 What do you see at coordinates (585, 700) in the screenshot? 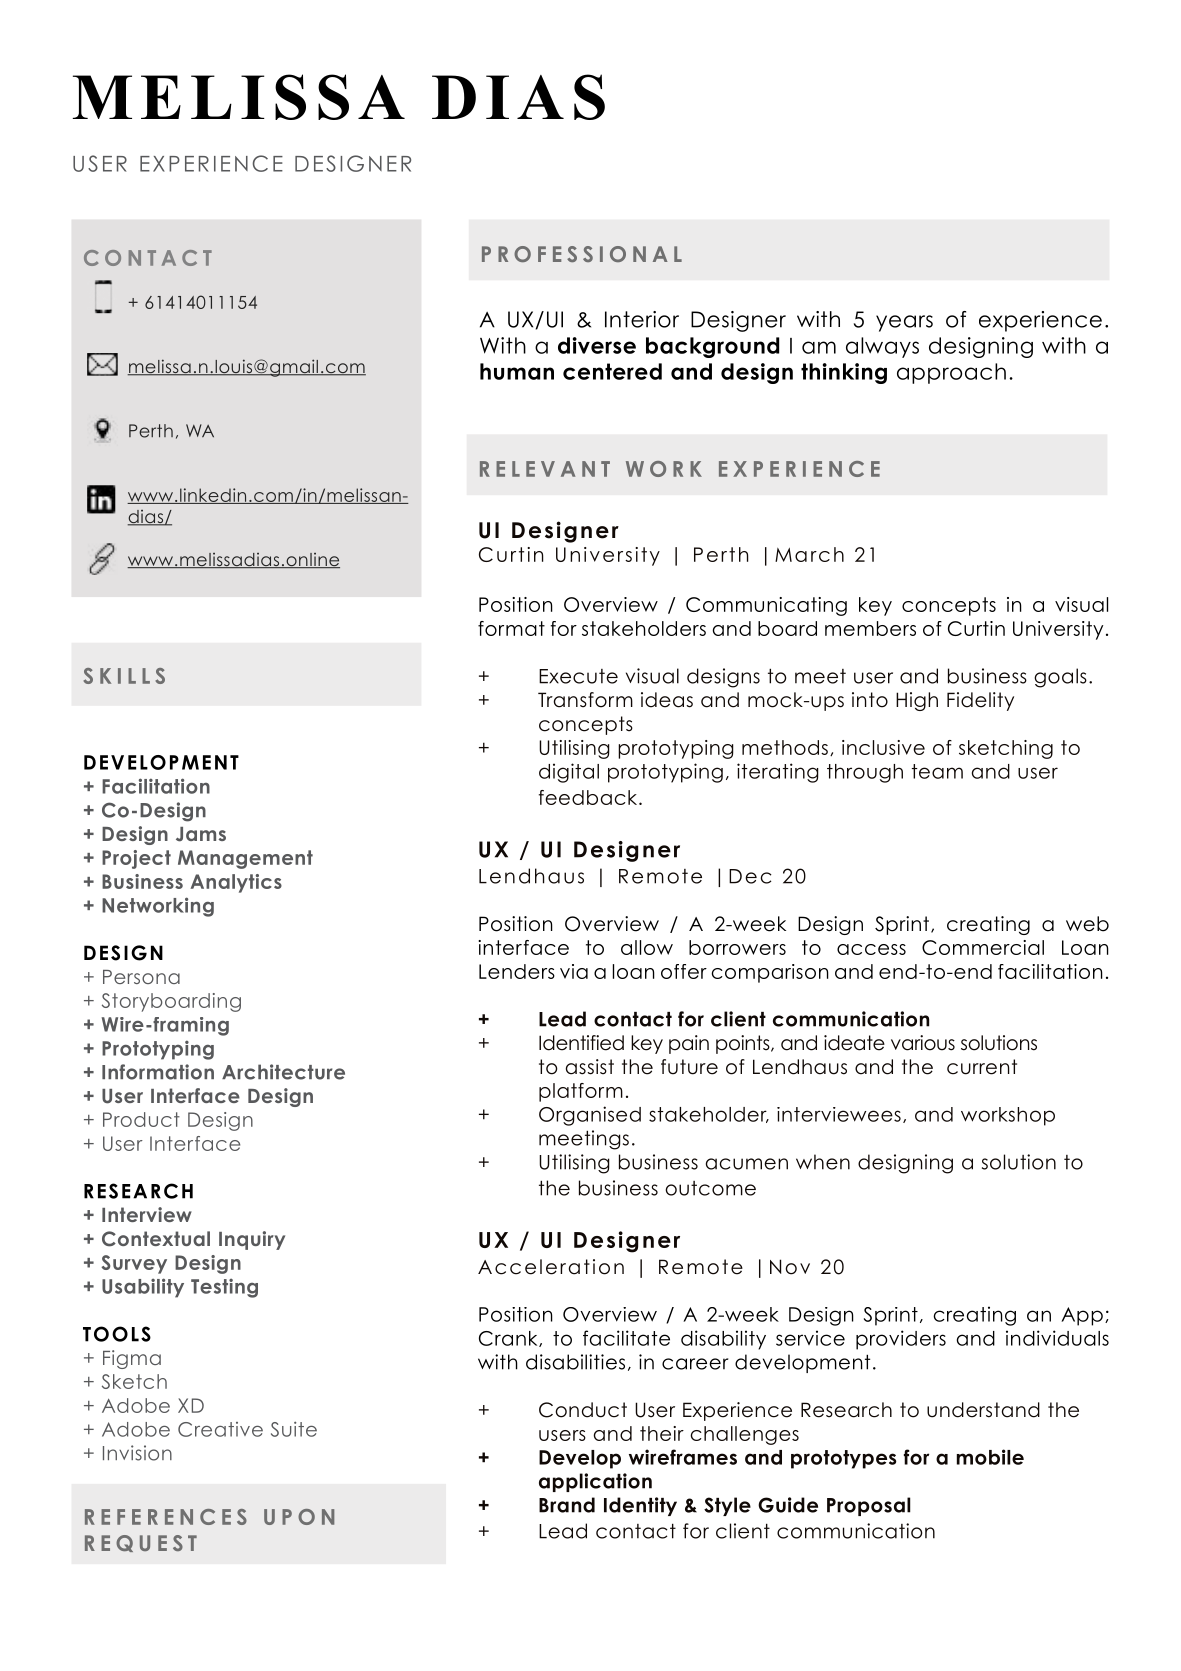
I see `Transform` at bounding box center [585, 700].
